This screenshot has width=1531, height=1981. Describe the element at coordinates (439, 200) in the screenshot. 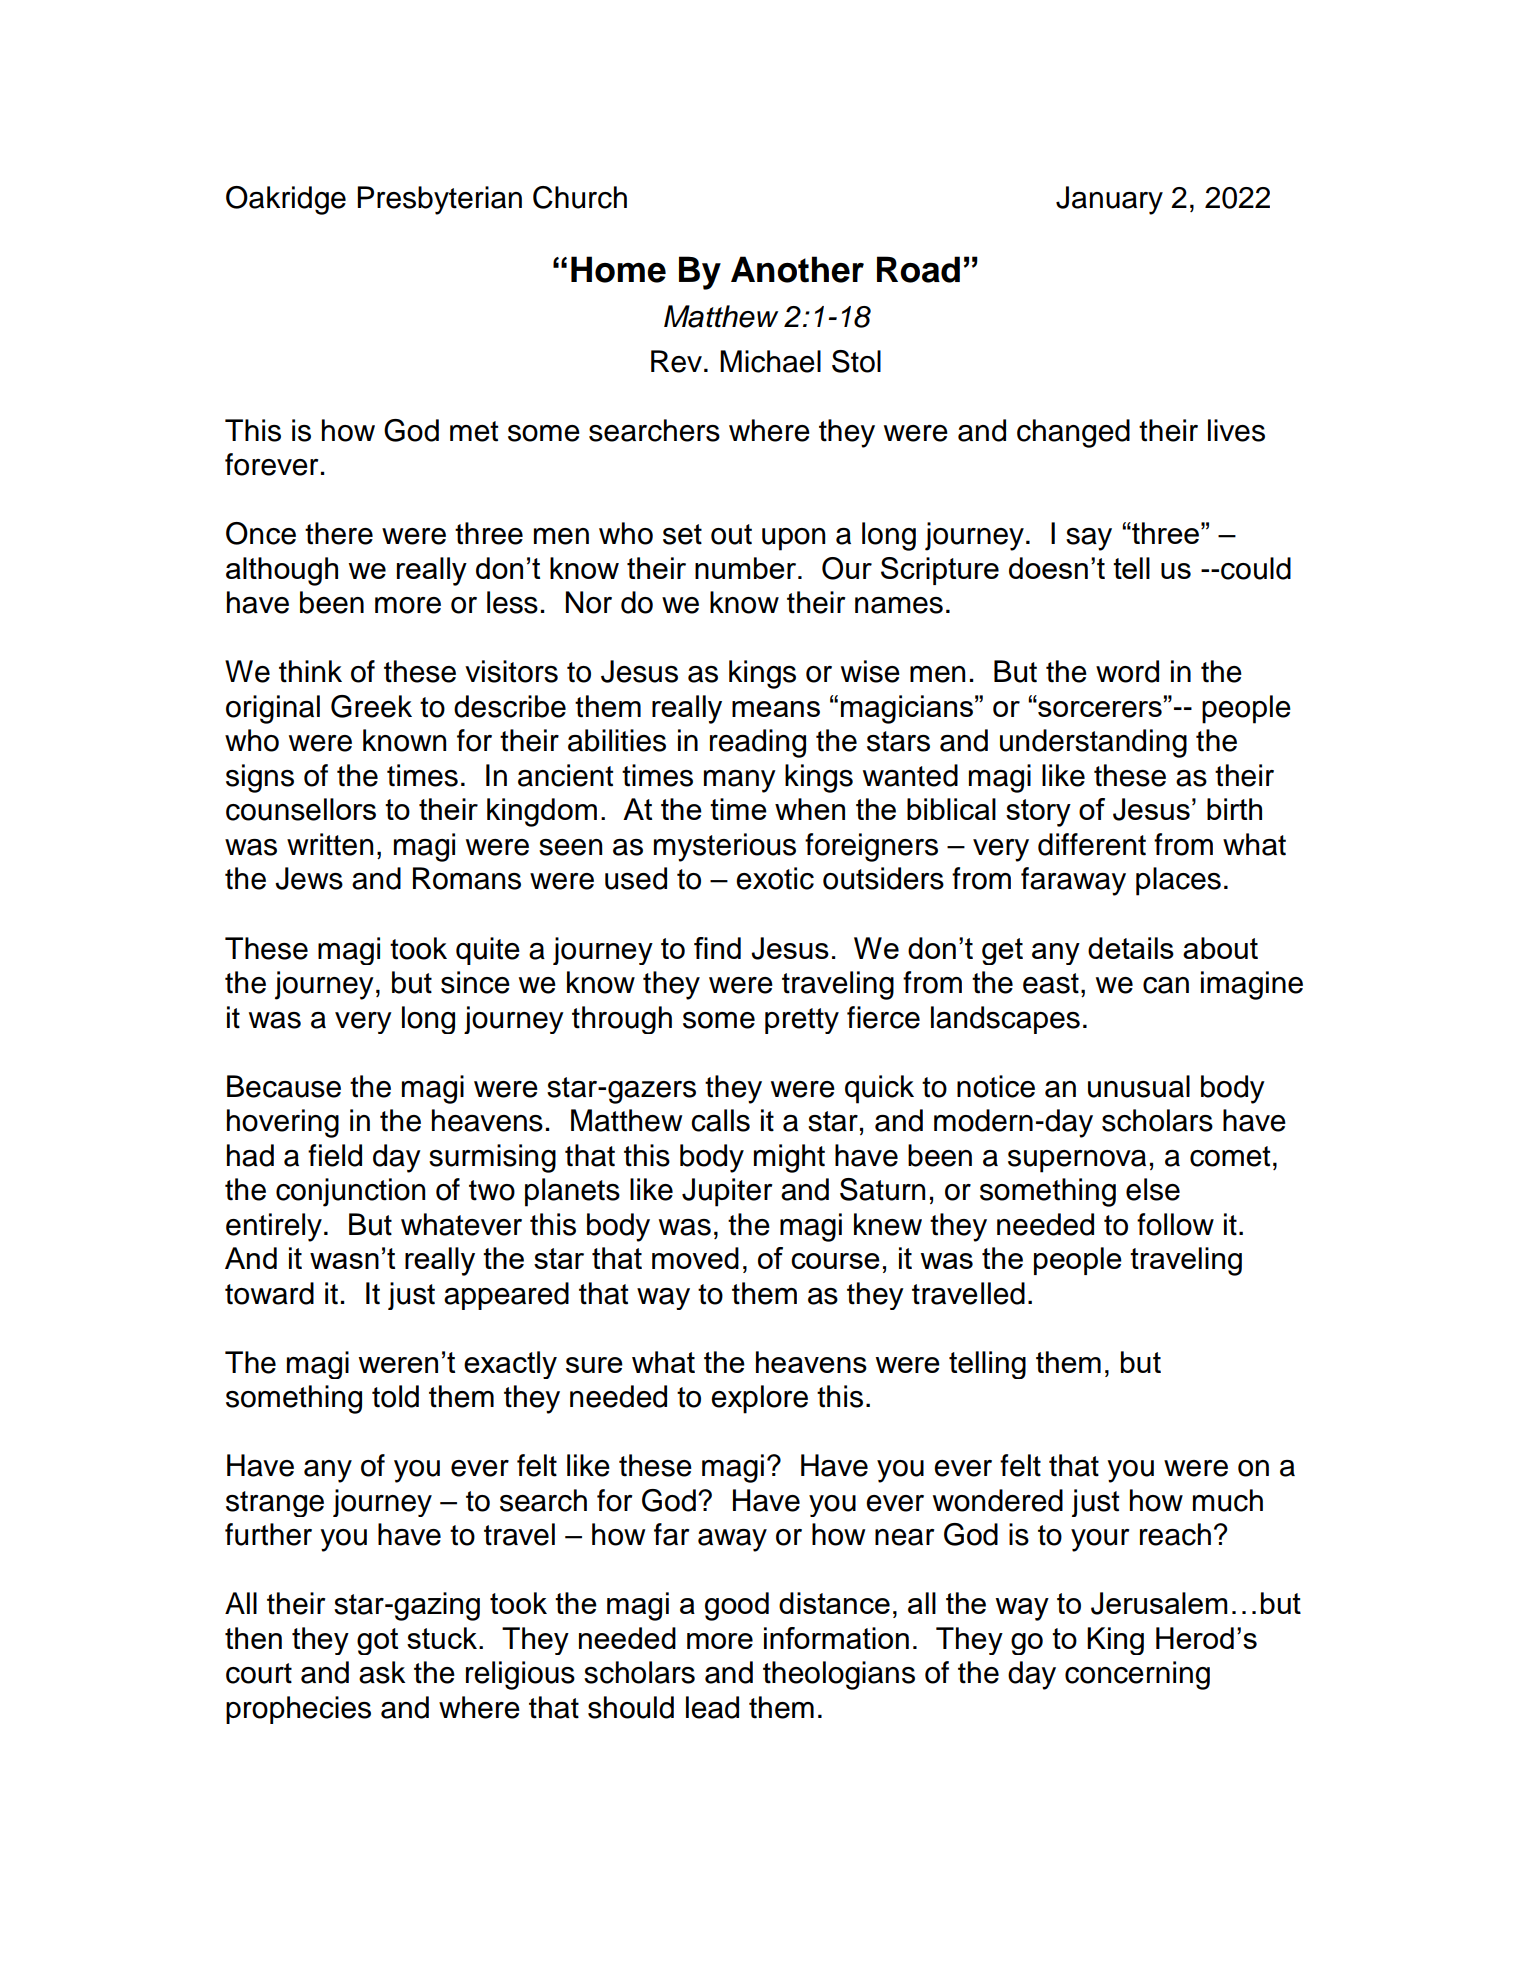

I see `Presbyterian` at that location.
